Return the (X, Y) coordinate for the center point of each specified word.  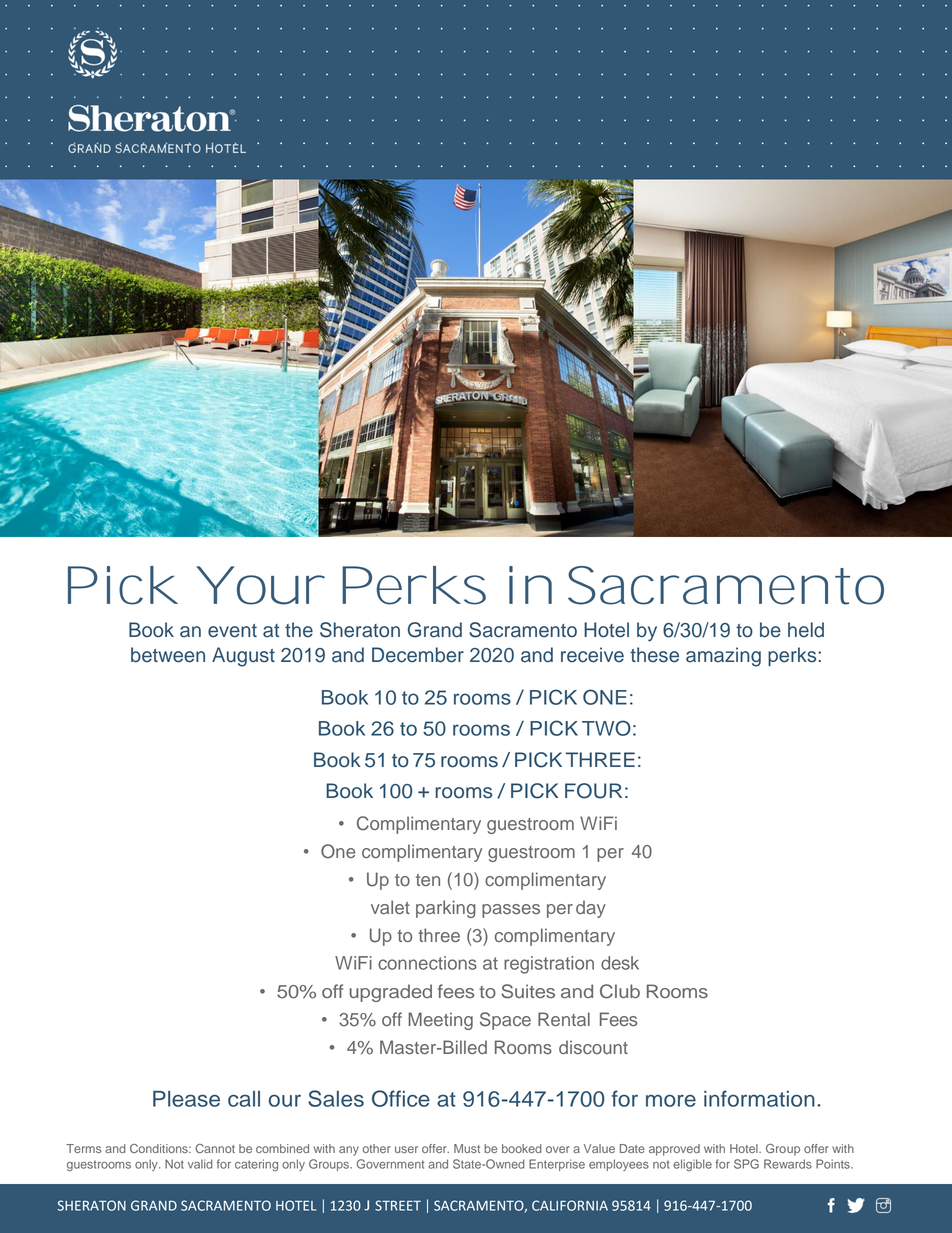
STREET (398, 1205)
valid (200, 1164)
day (591, 909)
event (232, 631)
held (806, 630)
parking (446, 909)
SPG (746, 1164)
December (418, 655)
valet (390, 907)
